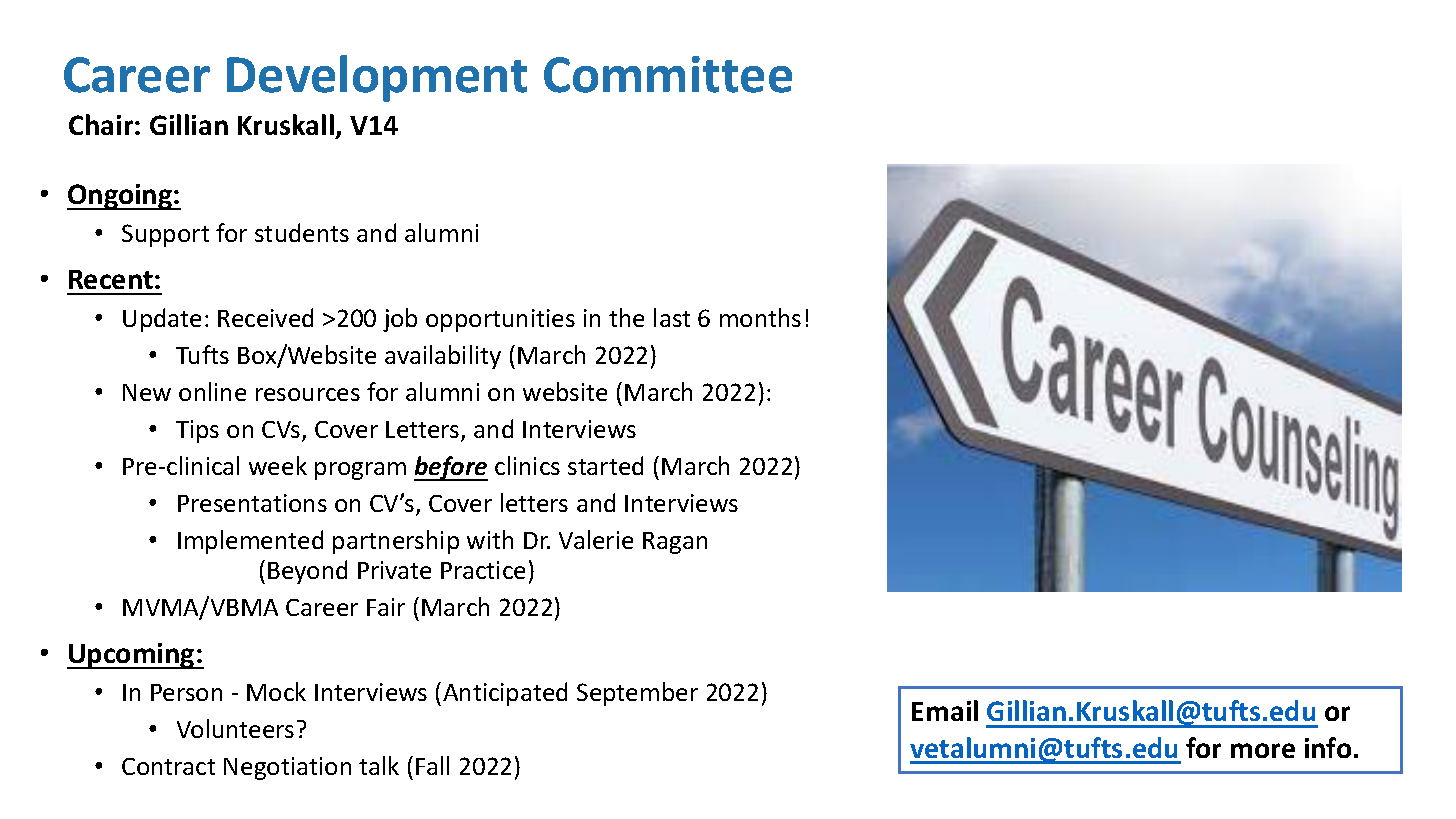 The width and height of the screenshot is (1456, 819). What do you see at coordinates (265, 317) in the screenshot?
I see `Received` at bounding box center [265, 317].
